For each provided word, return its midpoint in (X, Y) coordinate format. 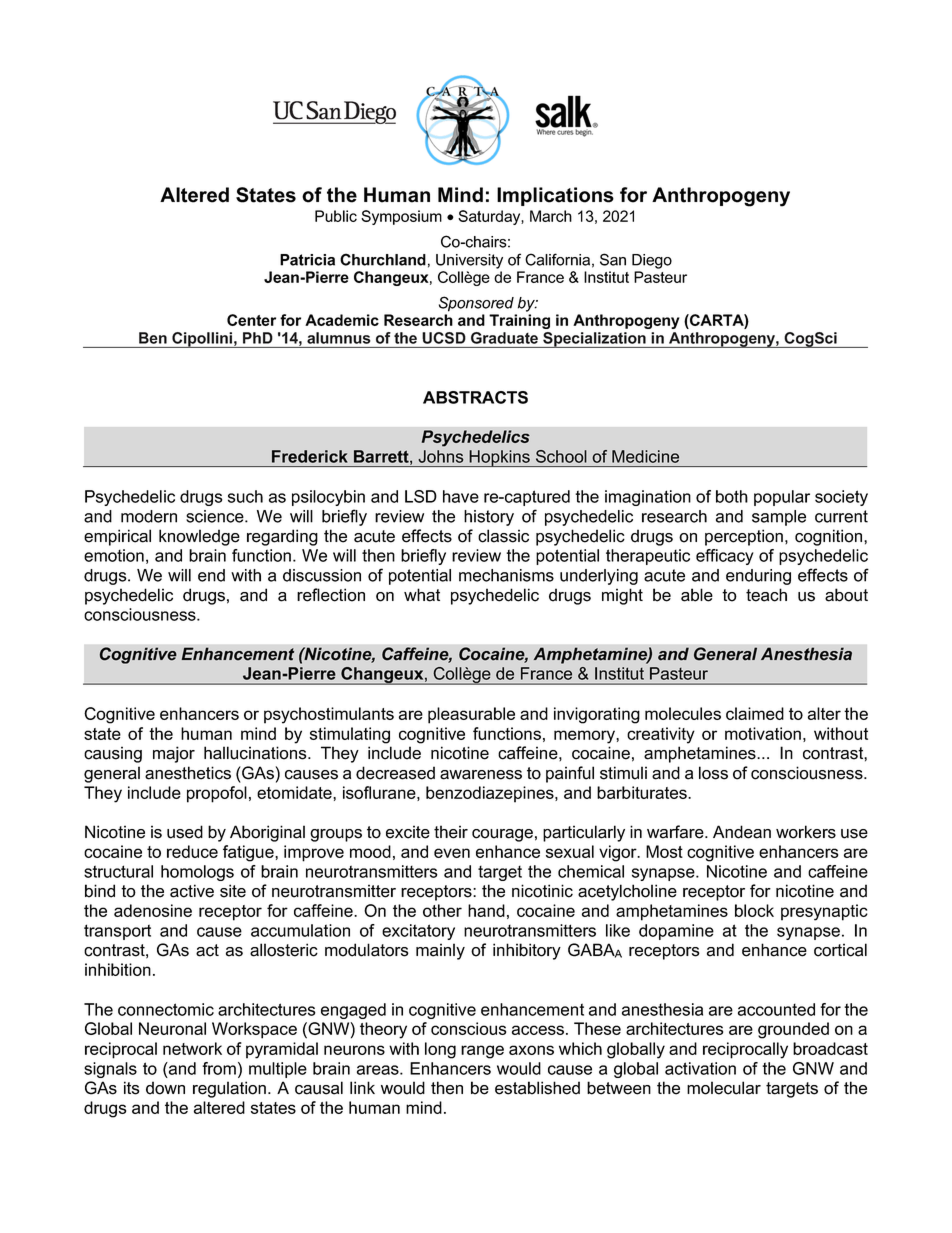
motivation (763, 733)
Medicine (645, 456)
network (192, 1048)
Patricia (307, 260)
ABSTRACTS (475, 397)
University (469, 261)
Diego (652, 261)
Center (251, 320)
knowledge (199, 537)
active (192, 891)
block (754, 910)
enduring (758, 577)
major (174, 754)
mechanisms (506, 575)
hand (486, 910)
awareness (481, 775)
